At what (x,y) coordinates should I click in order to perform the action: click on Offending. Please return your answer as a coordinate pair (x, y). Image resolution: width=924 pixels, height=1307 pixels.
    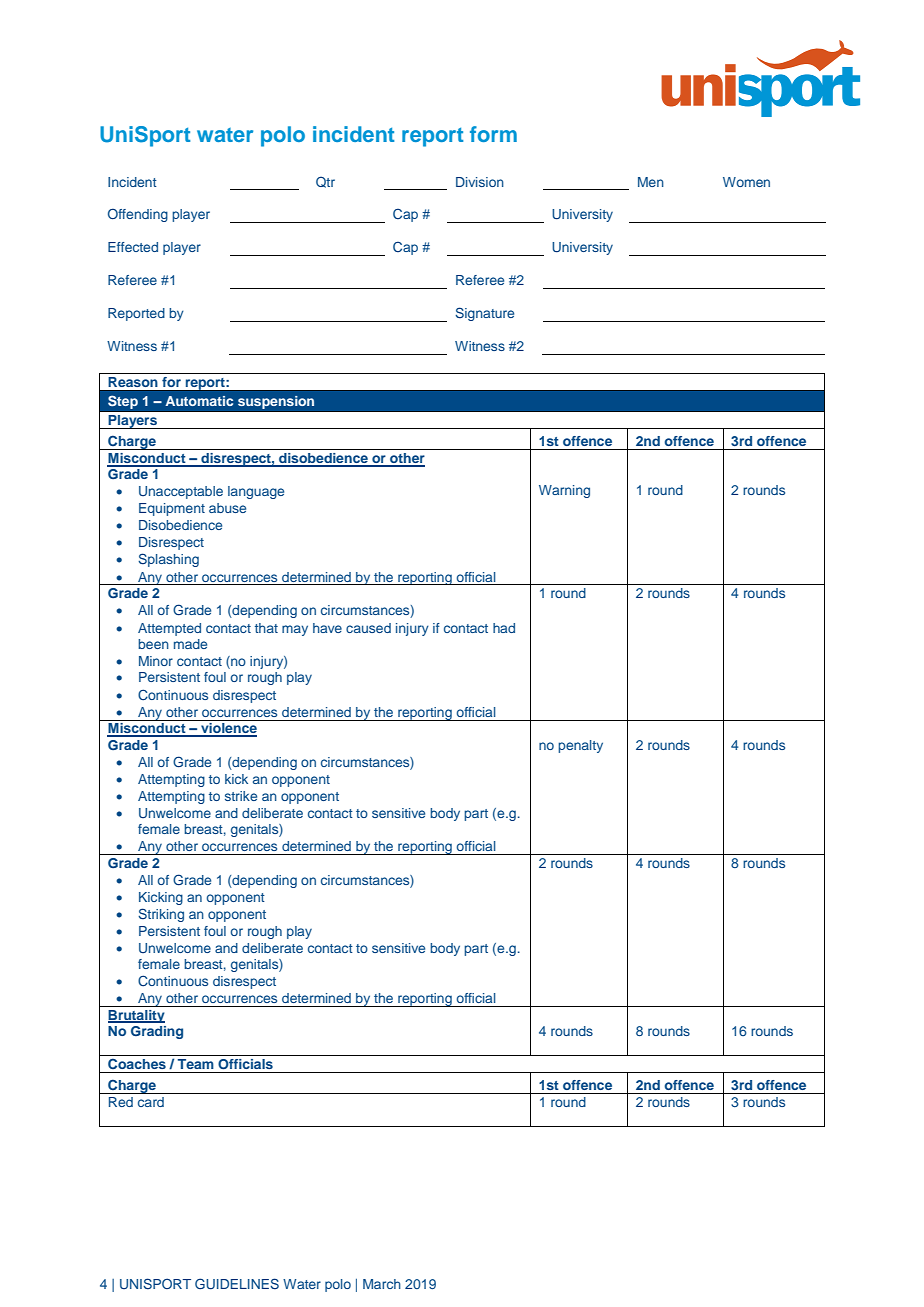
    Looking at the image, I should click on (138, 215).
